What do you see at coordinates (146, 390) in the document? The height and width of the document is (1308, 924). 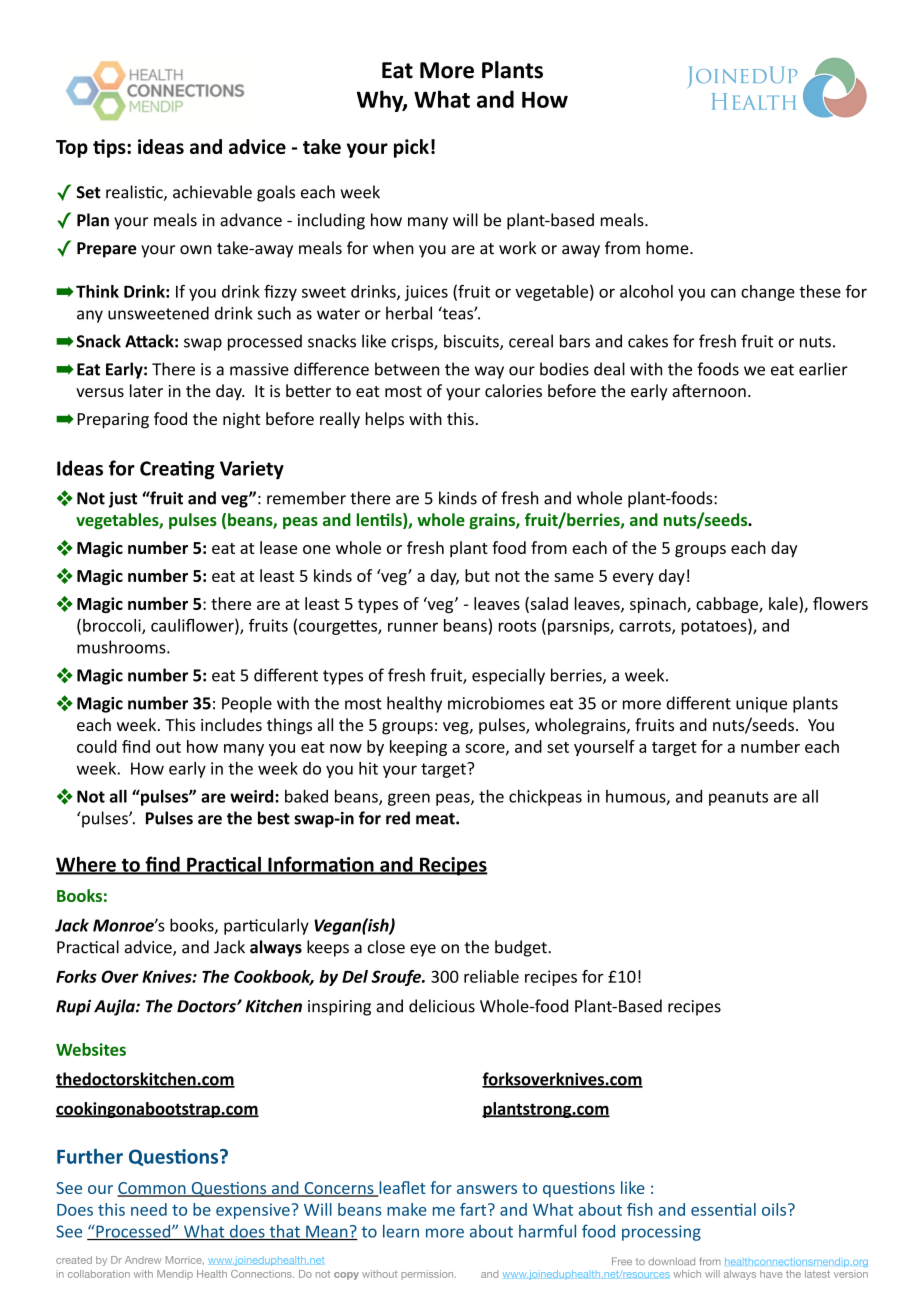 I see `later` at bounding box center [146, 390].
